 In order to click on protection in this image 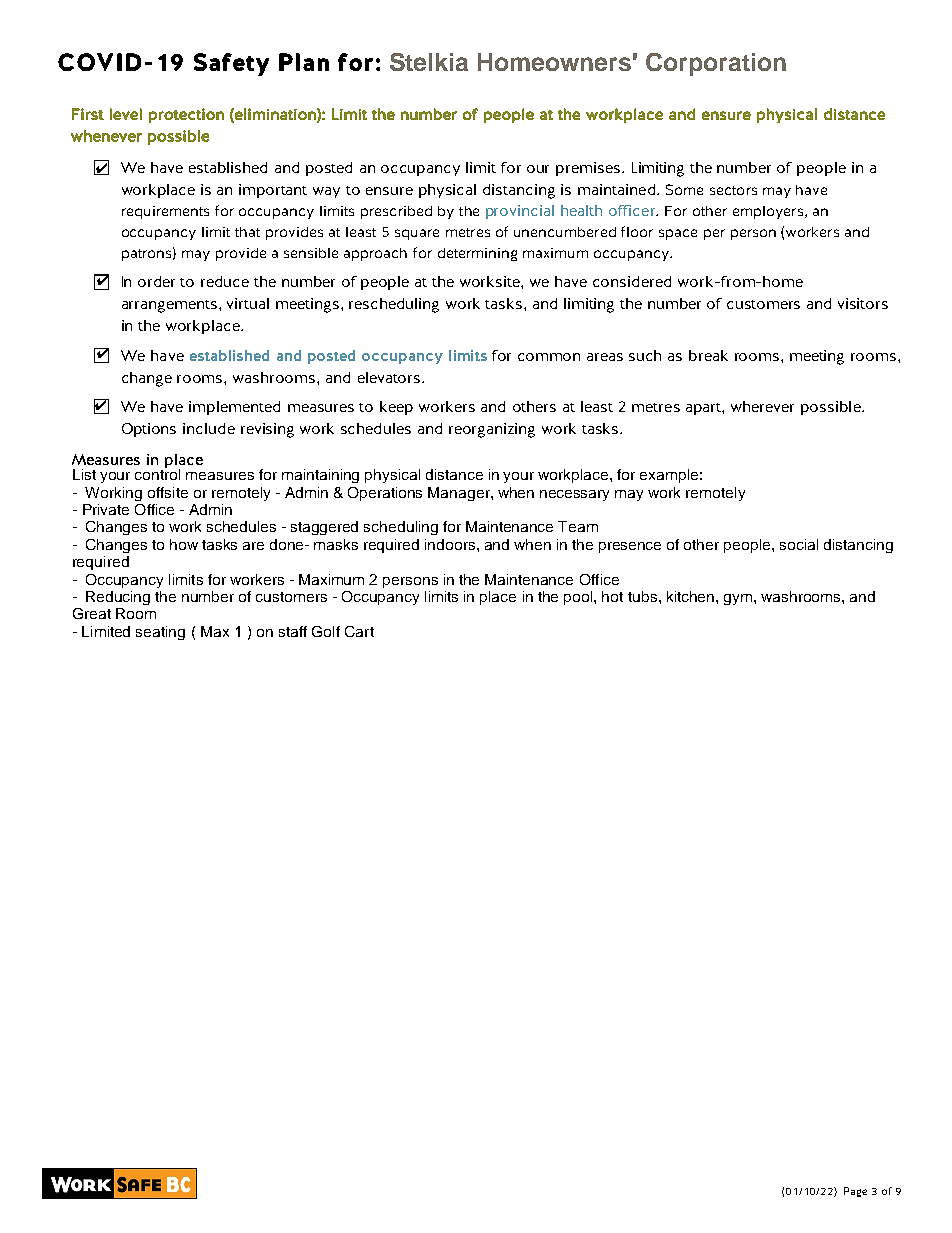, I will do `click(186, 115)`.
